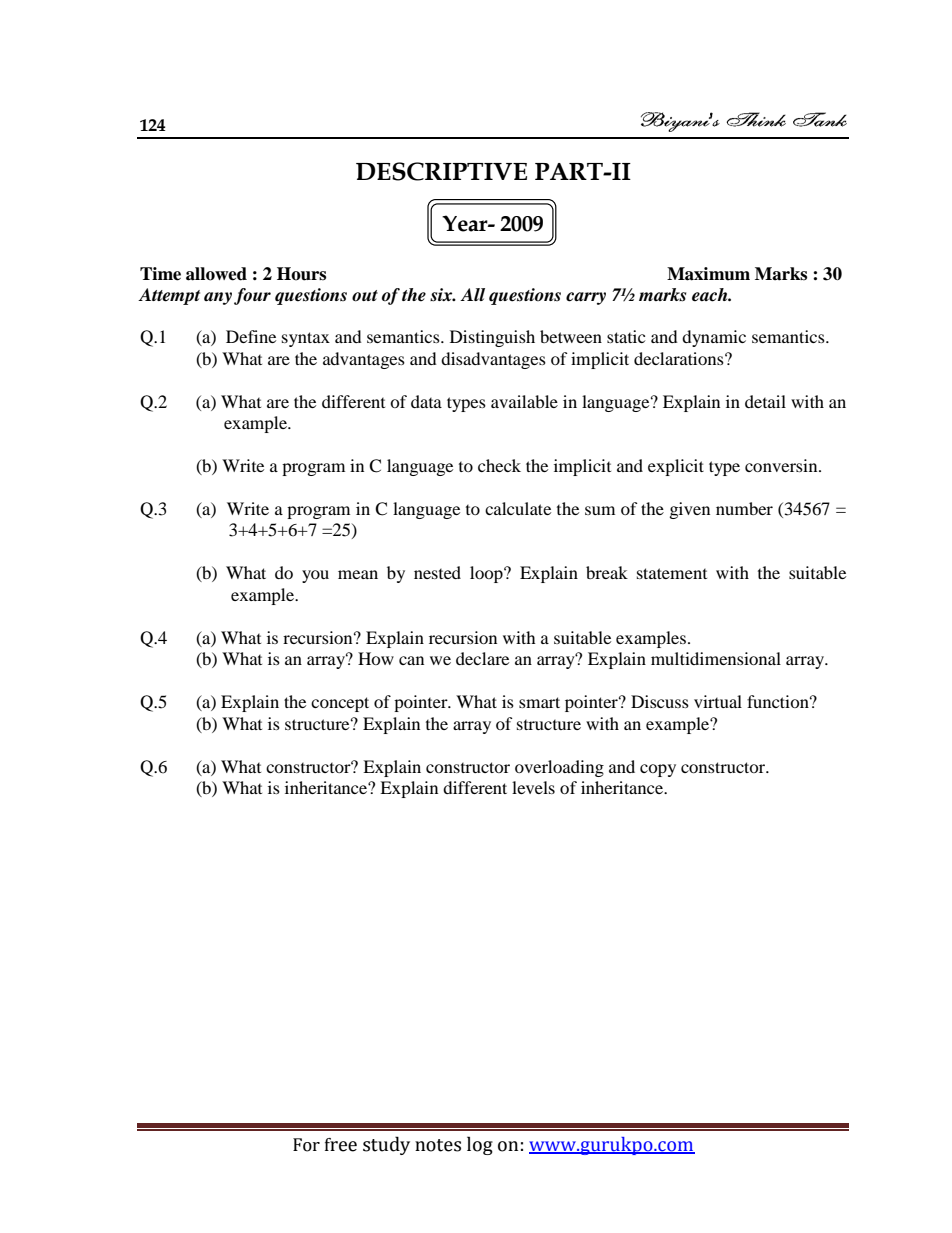 This screenshot has width=952, height=1233. Describe the element at coordinates (306, 1145) in the screenshot. I see `For` at that location.
